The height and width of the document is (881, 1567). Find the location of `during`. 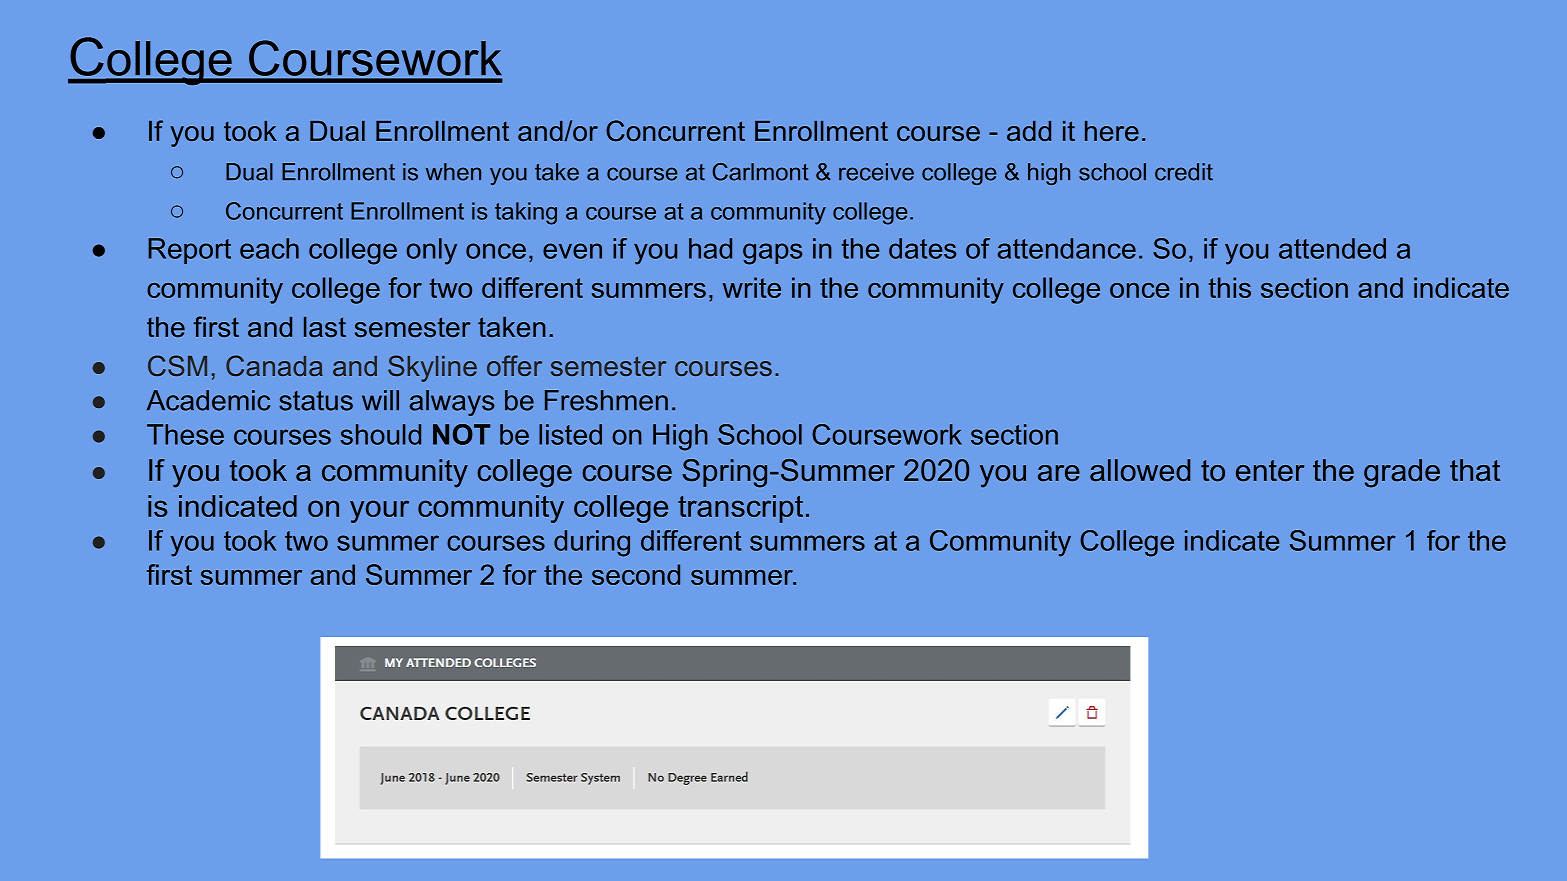

during is located at coordinates (592, 543).
